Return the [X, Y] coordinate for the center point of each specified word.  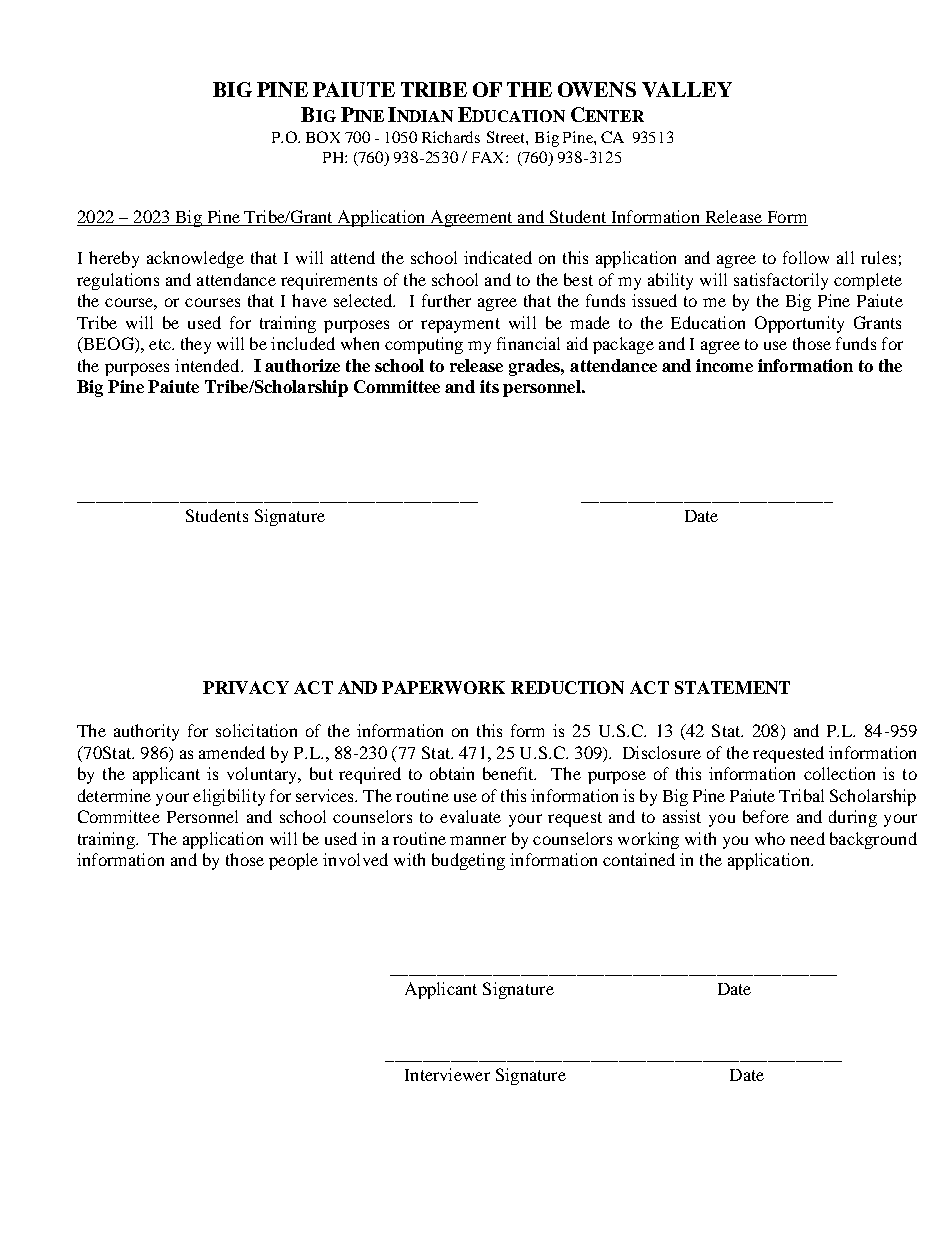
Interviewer [447, 1074]
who [770, 838]
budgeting [468, 861]
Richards [451, 137]
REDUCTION [567, 687]
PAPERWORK [443, 687]
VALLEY [687, 89]
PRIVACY [246, 687]
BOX [323, 137]
